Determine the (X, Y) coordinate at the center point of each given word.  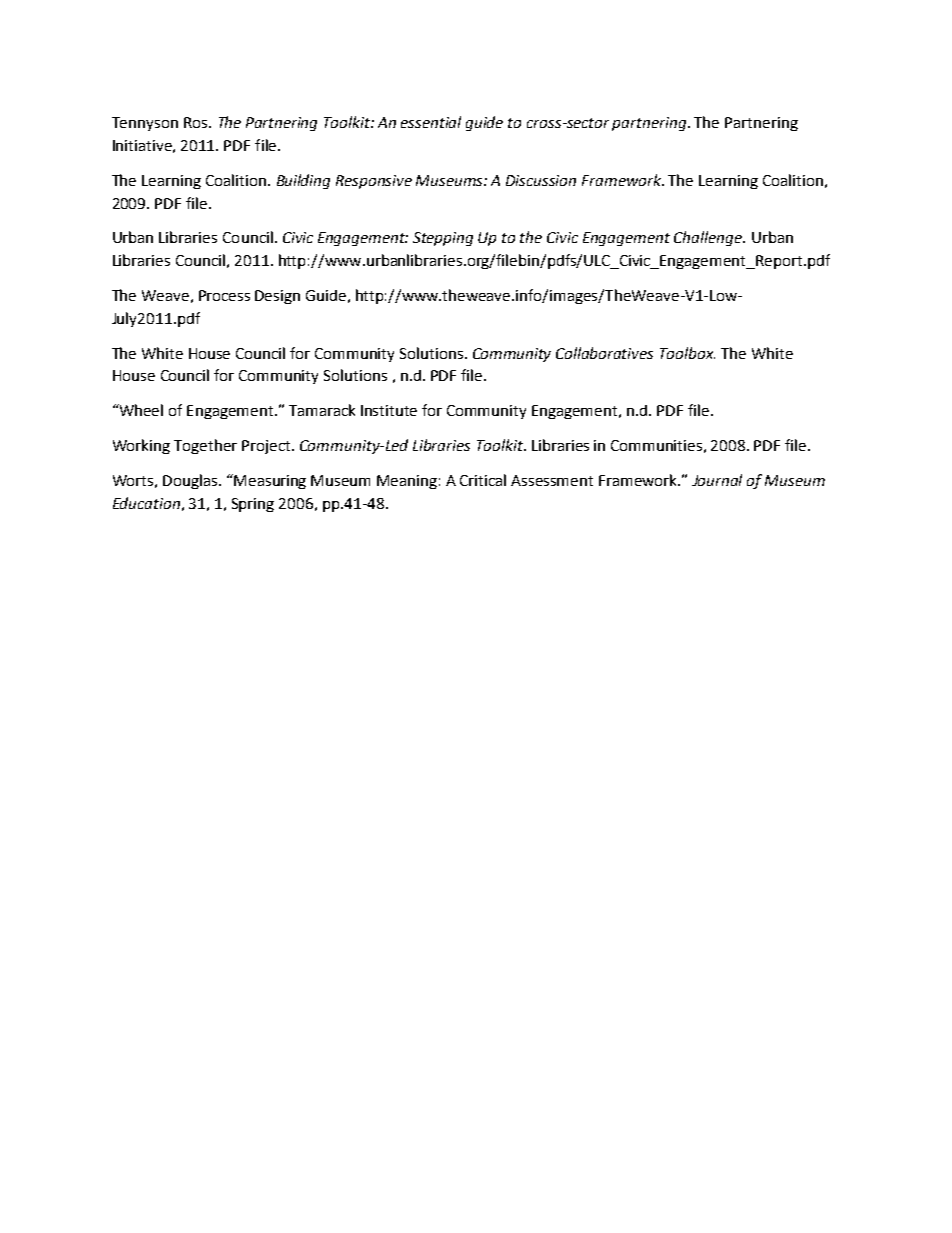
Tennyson (145, 124)
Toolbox (687, 353)
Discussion (541, 180)
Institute (389, 410)
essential (431, 122)
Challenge (709, 238)
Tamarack (322, 410)
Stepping (443, 239)
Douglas (191, 481)
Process (224, 295)
